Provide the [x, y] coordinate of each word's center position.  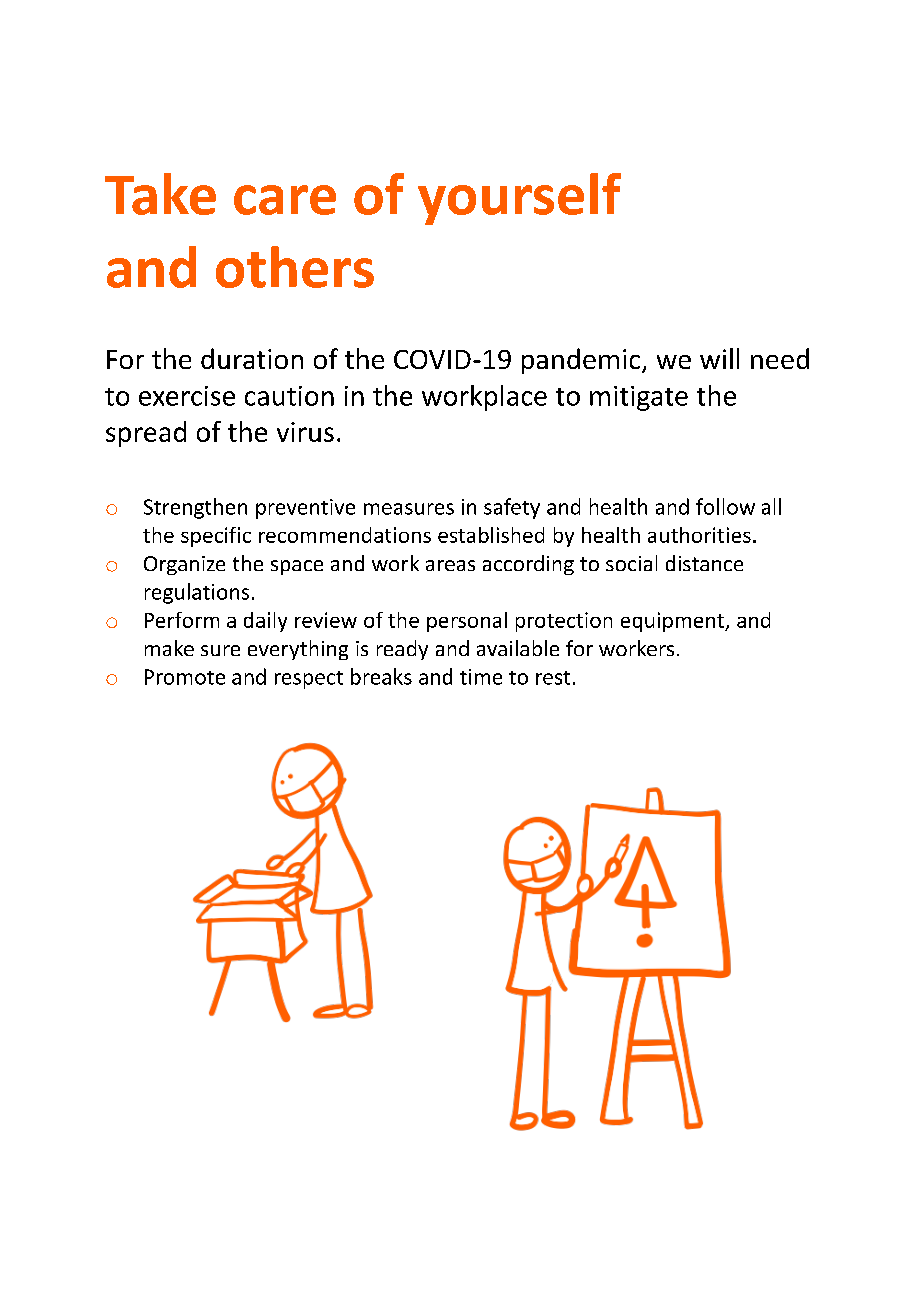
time [481, 677]
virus [305, 432]
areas [450, 565]
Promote [185, 677]
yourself [519, 199]
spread [146, 434]
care [285, 200]
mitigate [639, 398]
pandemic [582, 361]
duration [252, 358]
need [780, 358]
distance [704, 563]
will [719, 358]
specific [216, 537]
